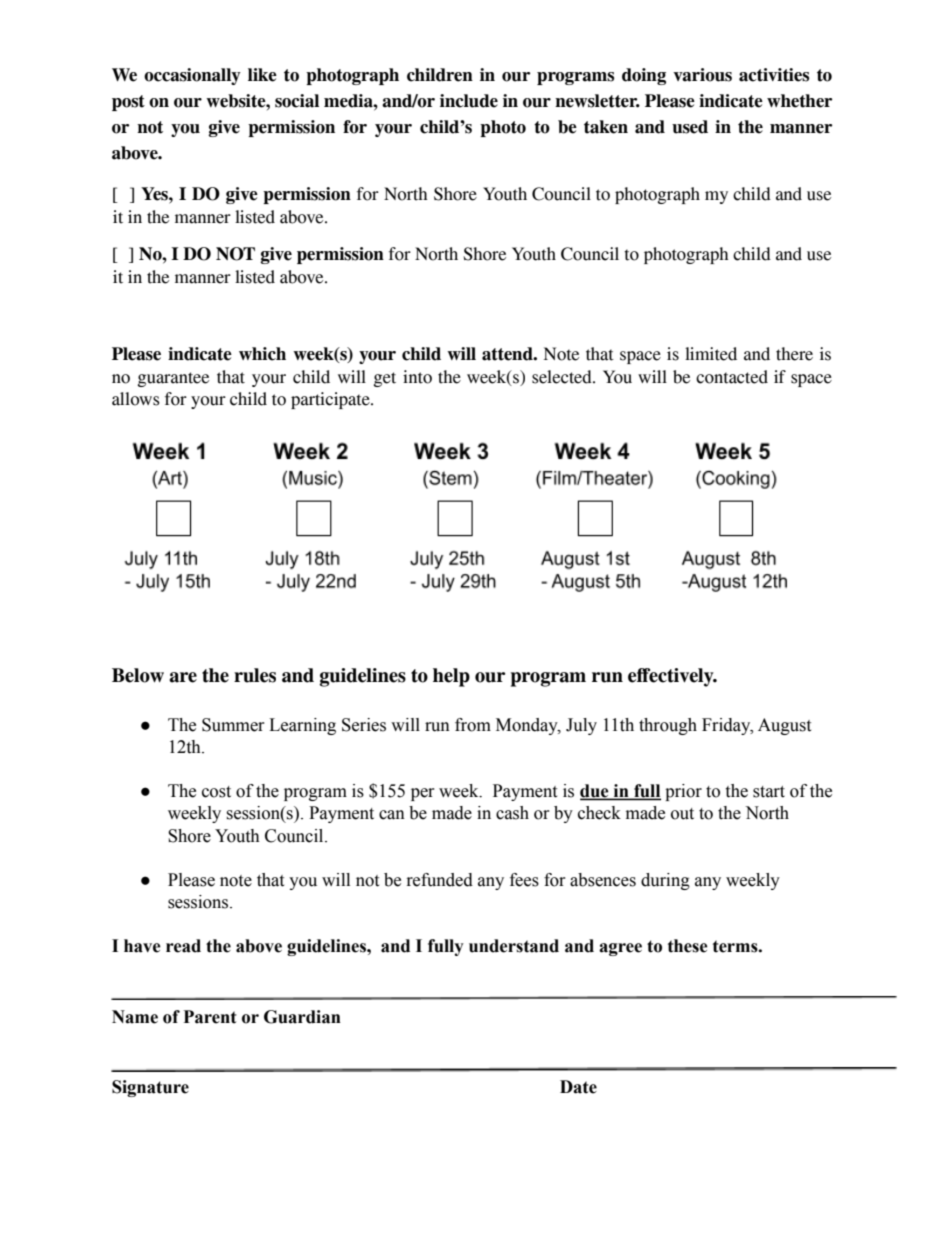 The image size is (952, 1233). I want to click on occasionally, so click(192, 76).
